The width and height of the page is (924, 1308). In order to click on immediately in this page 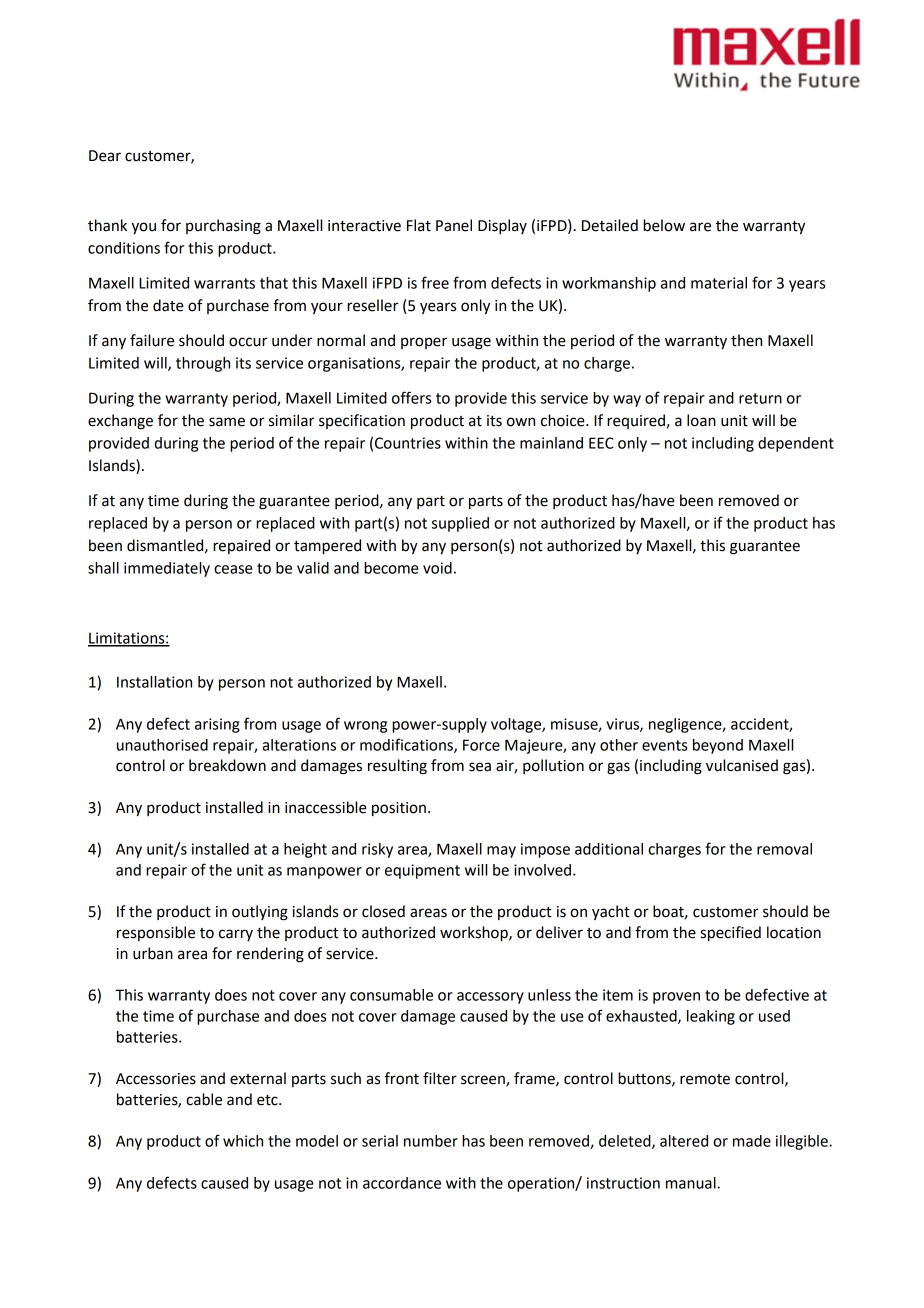, I will do `click(167, 569)`.
